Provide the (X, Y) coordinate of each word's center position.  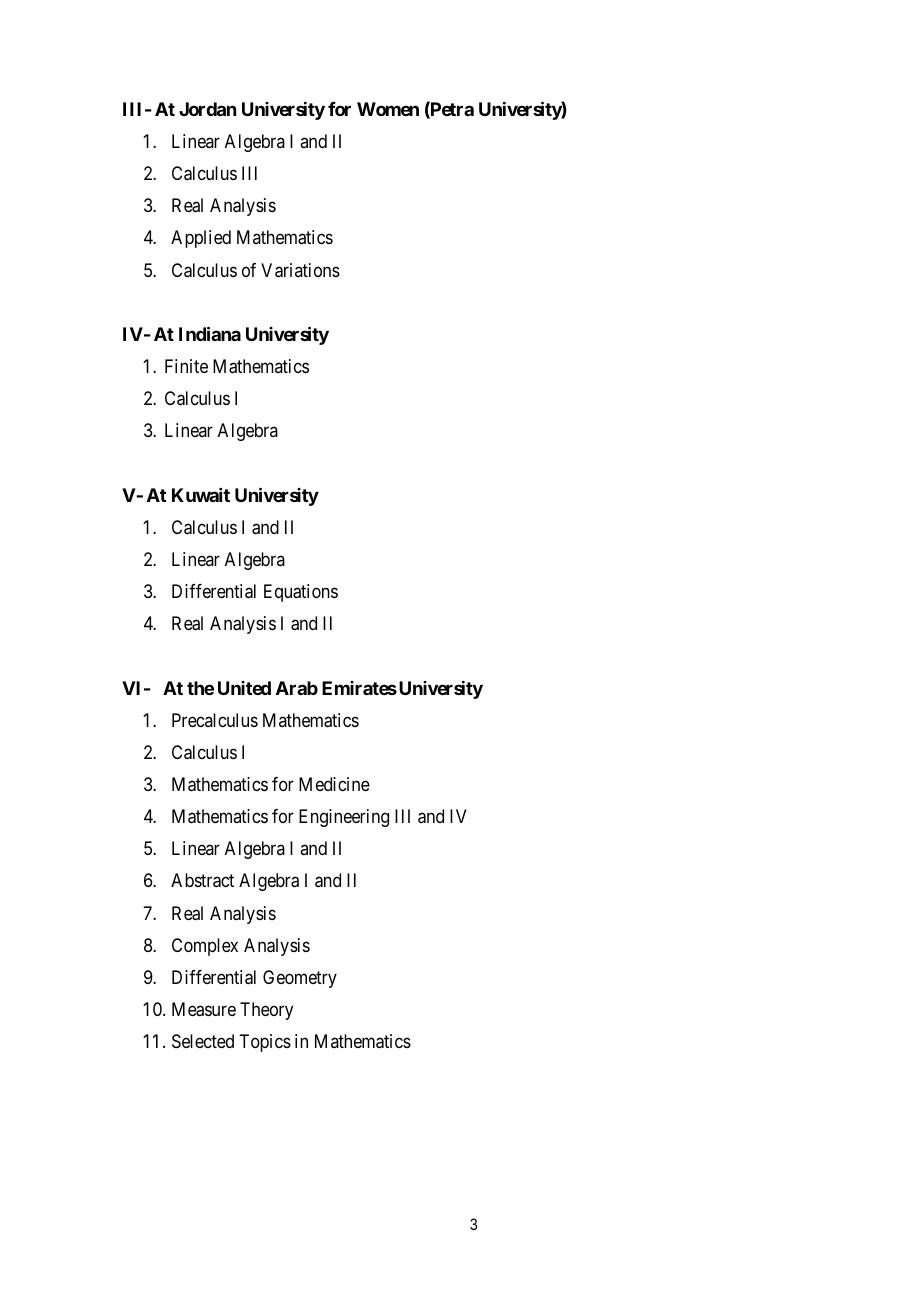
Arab (297, 688)
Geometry (300, 979)
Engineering (344, 818)
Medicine (334, 784)
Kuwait (201, 495)
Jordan (207, 109)
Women (388, 109)
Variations (300, 270)
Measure (204, 1009)
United (244, 688)
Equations (301, 593)
